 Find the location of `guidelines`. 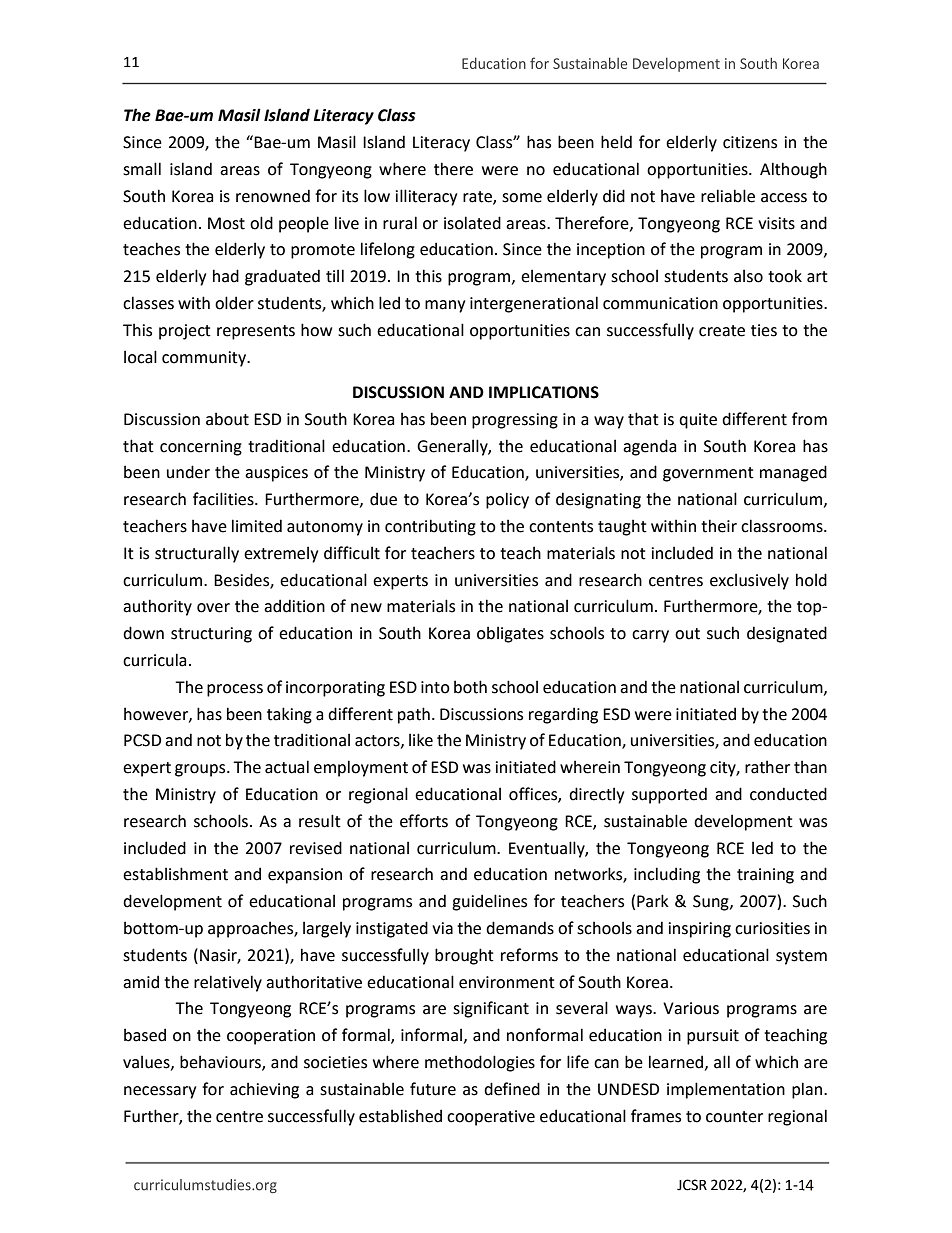

guidelines is located at coordinates (489, 902).
